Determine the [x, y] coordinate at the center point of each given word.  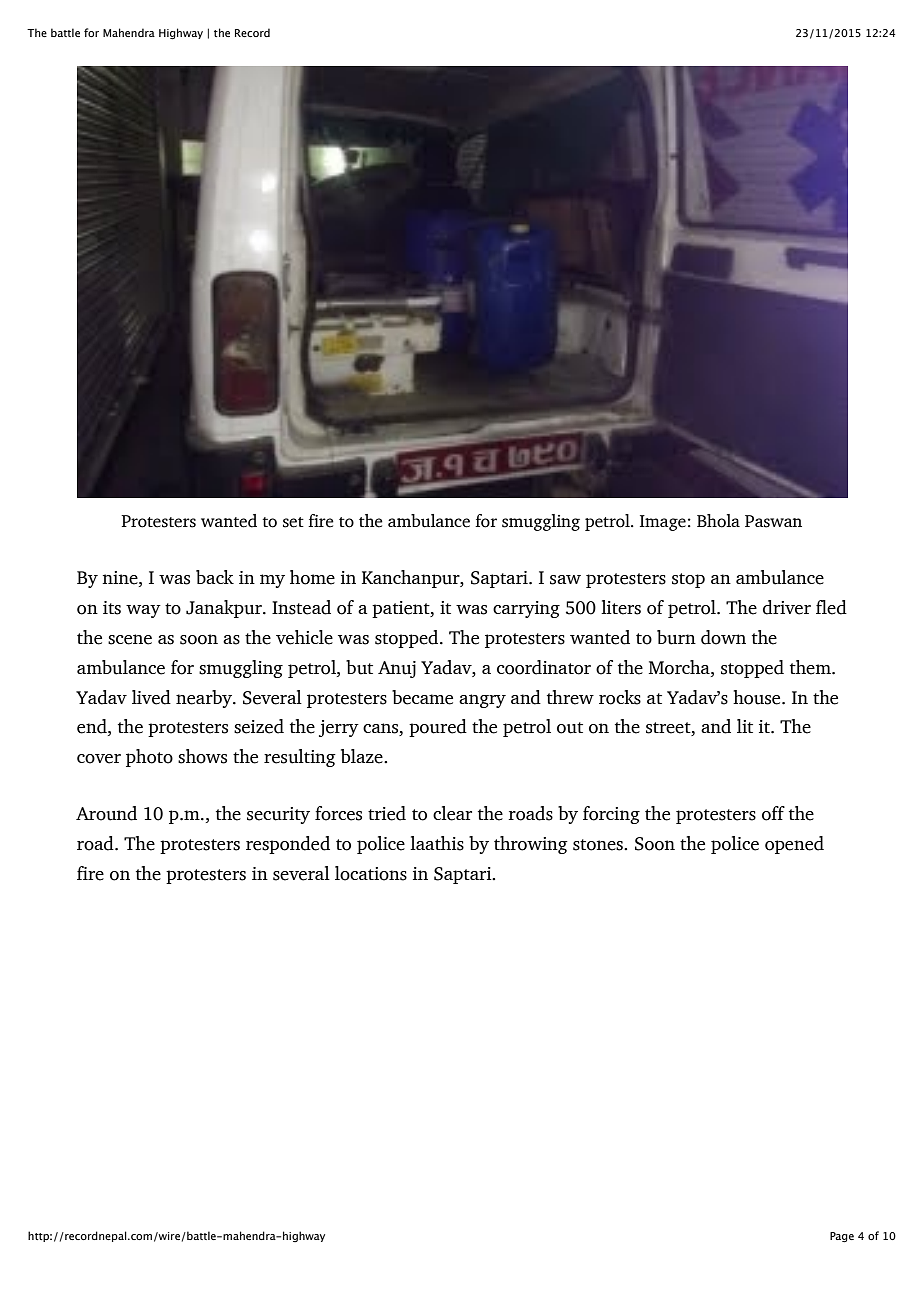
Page [842, 1237]
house [758, 697]
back [215, 577]
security [278, 815]
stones [599, 845]
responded [288, 845]
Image [663, 523]
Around [106, 813]
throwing [531, 845]
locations [371, 873]
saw [565, 580]
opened [794, 845]
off [773, 813]
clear [452, 813]
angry [482, 701]
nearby [205, 699]
